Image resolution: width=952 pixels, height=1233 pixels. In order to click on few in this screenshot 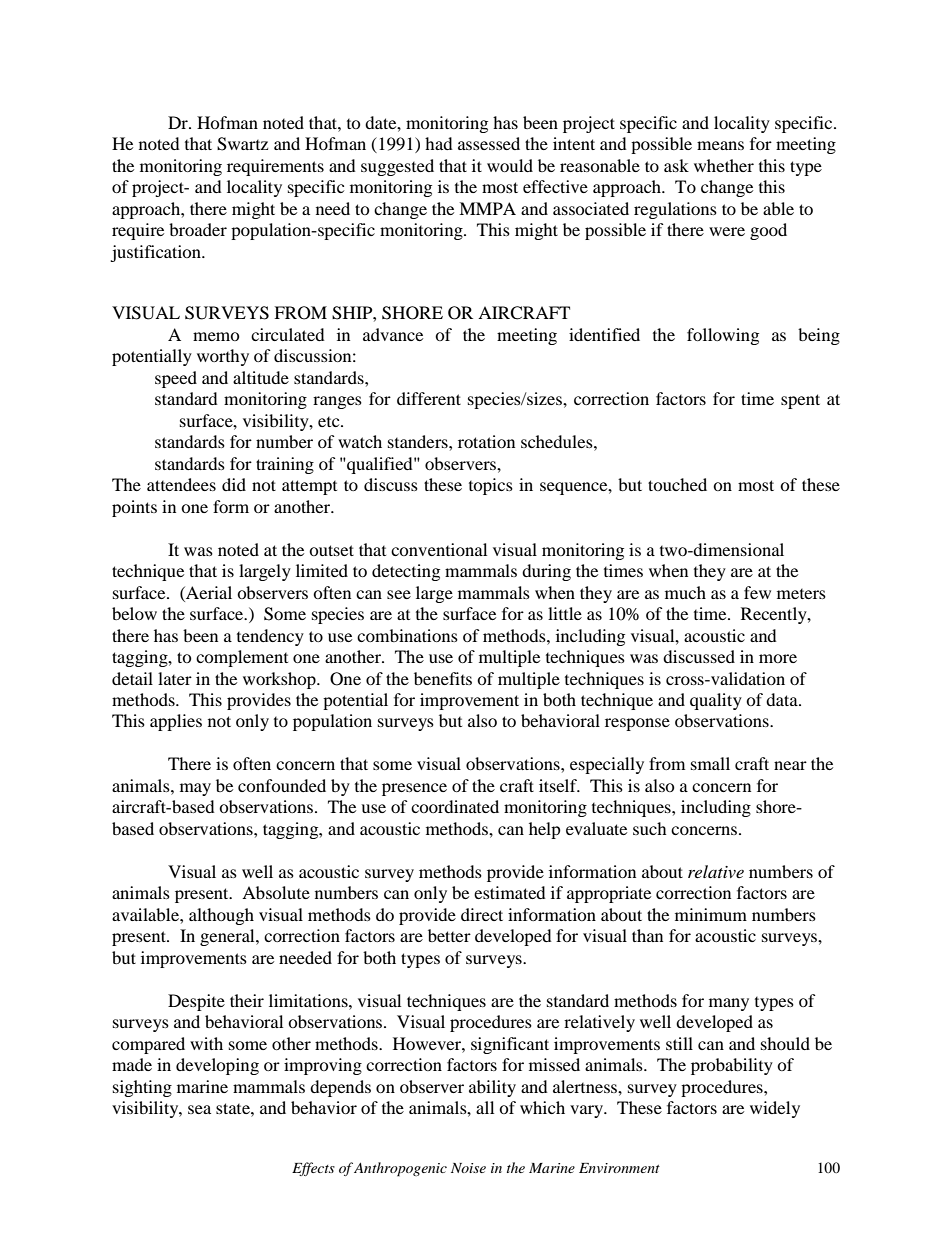, I will do `click(757, 592)`.
